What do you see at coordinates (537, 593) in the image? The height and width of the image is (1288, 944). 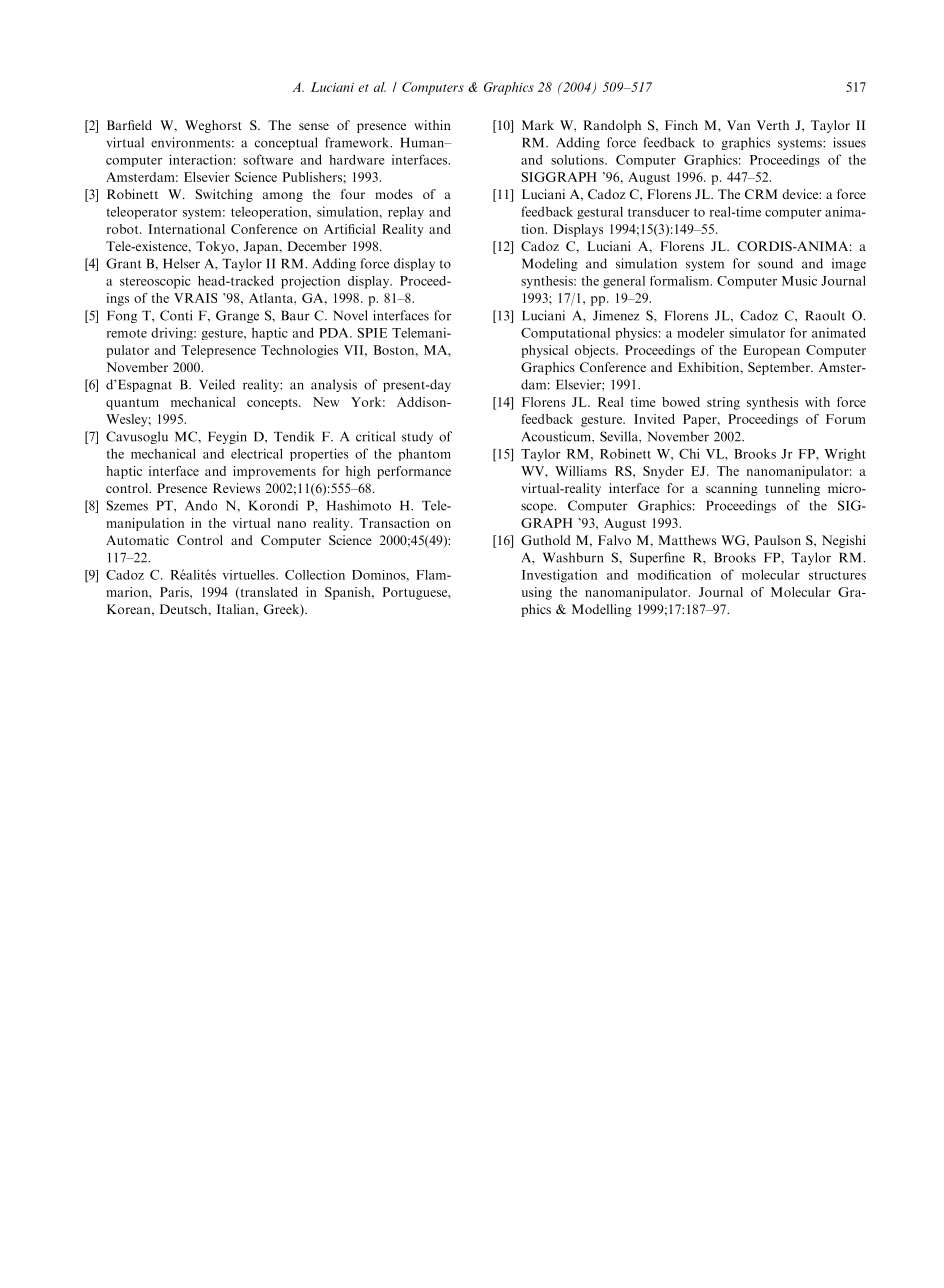 I see `using` at bounding box center [537, 593].
